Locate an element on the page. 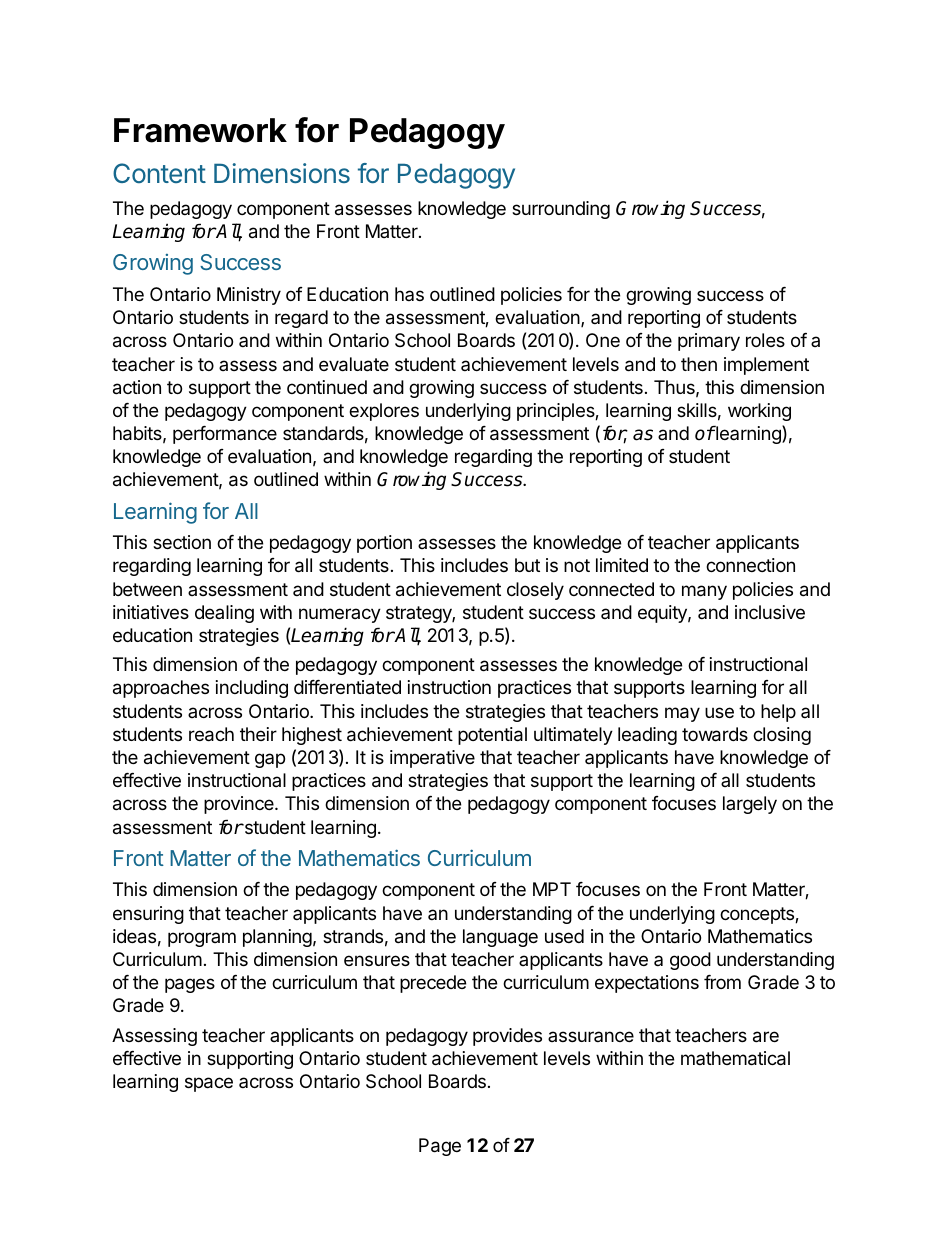  explores is located at coordinates (384, 412).
